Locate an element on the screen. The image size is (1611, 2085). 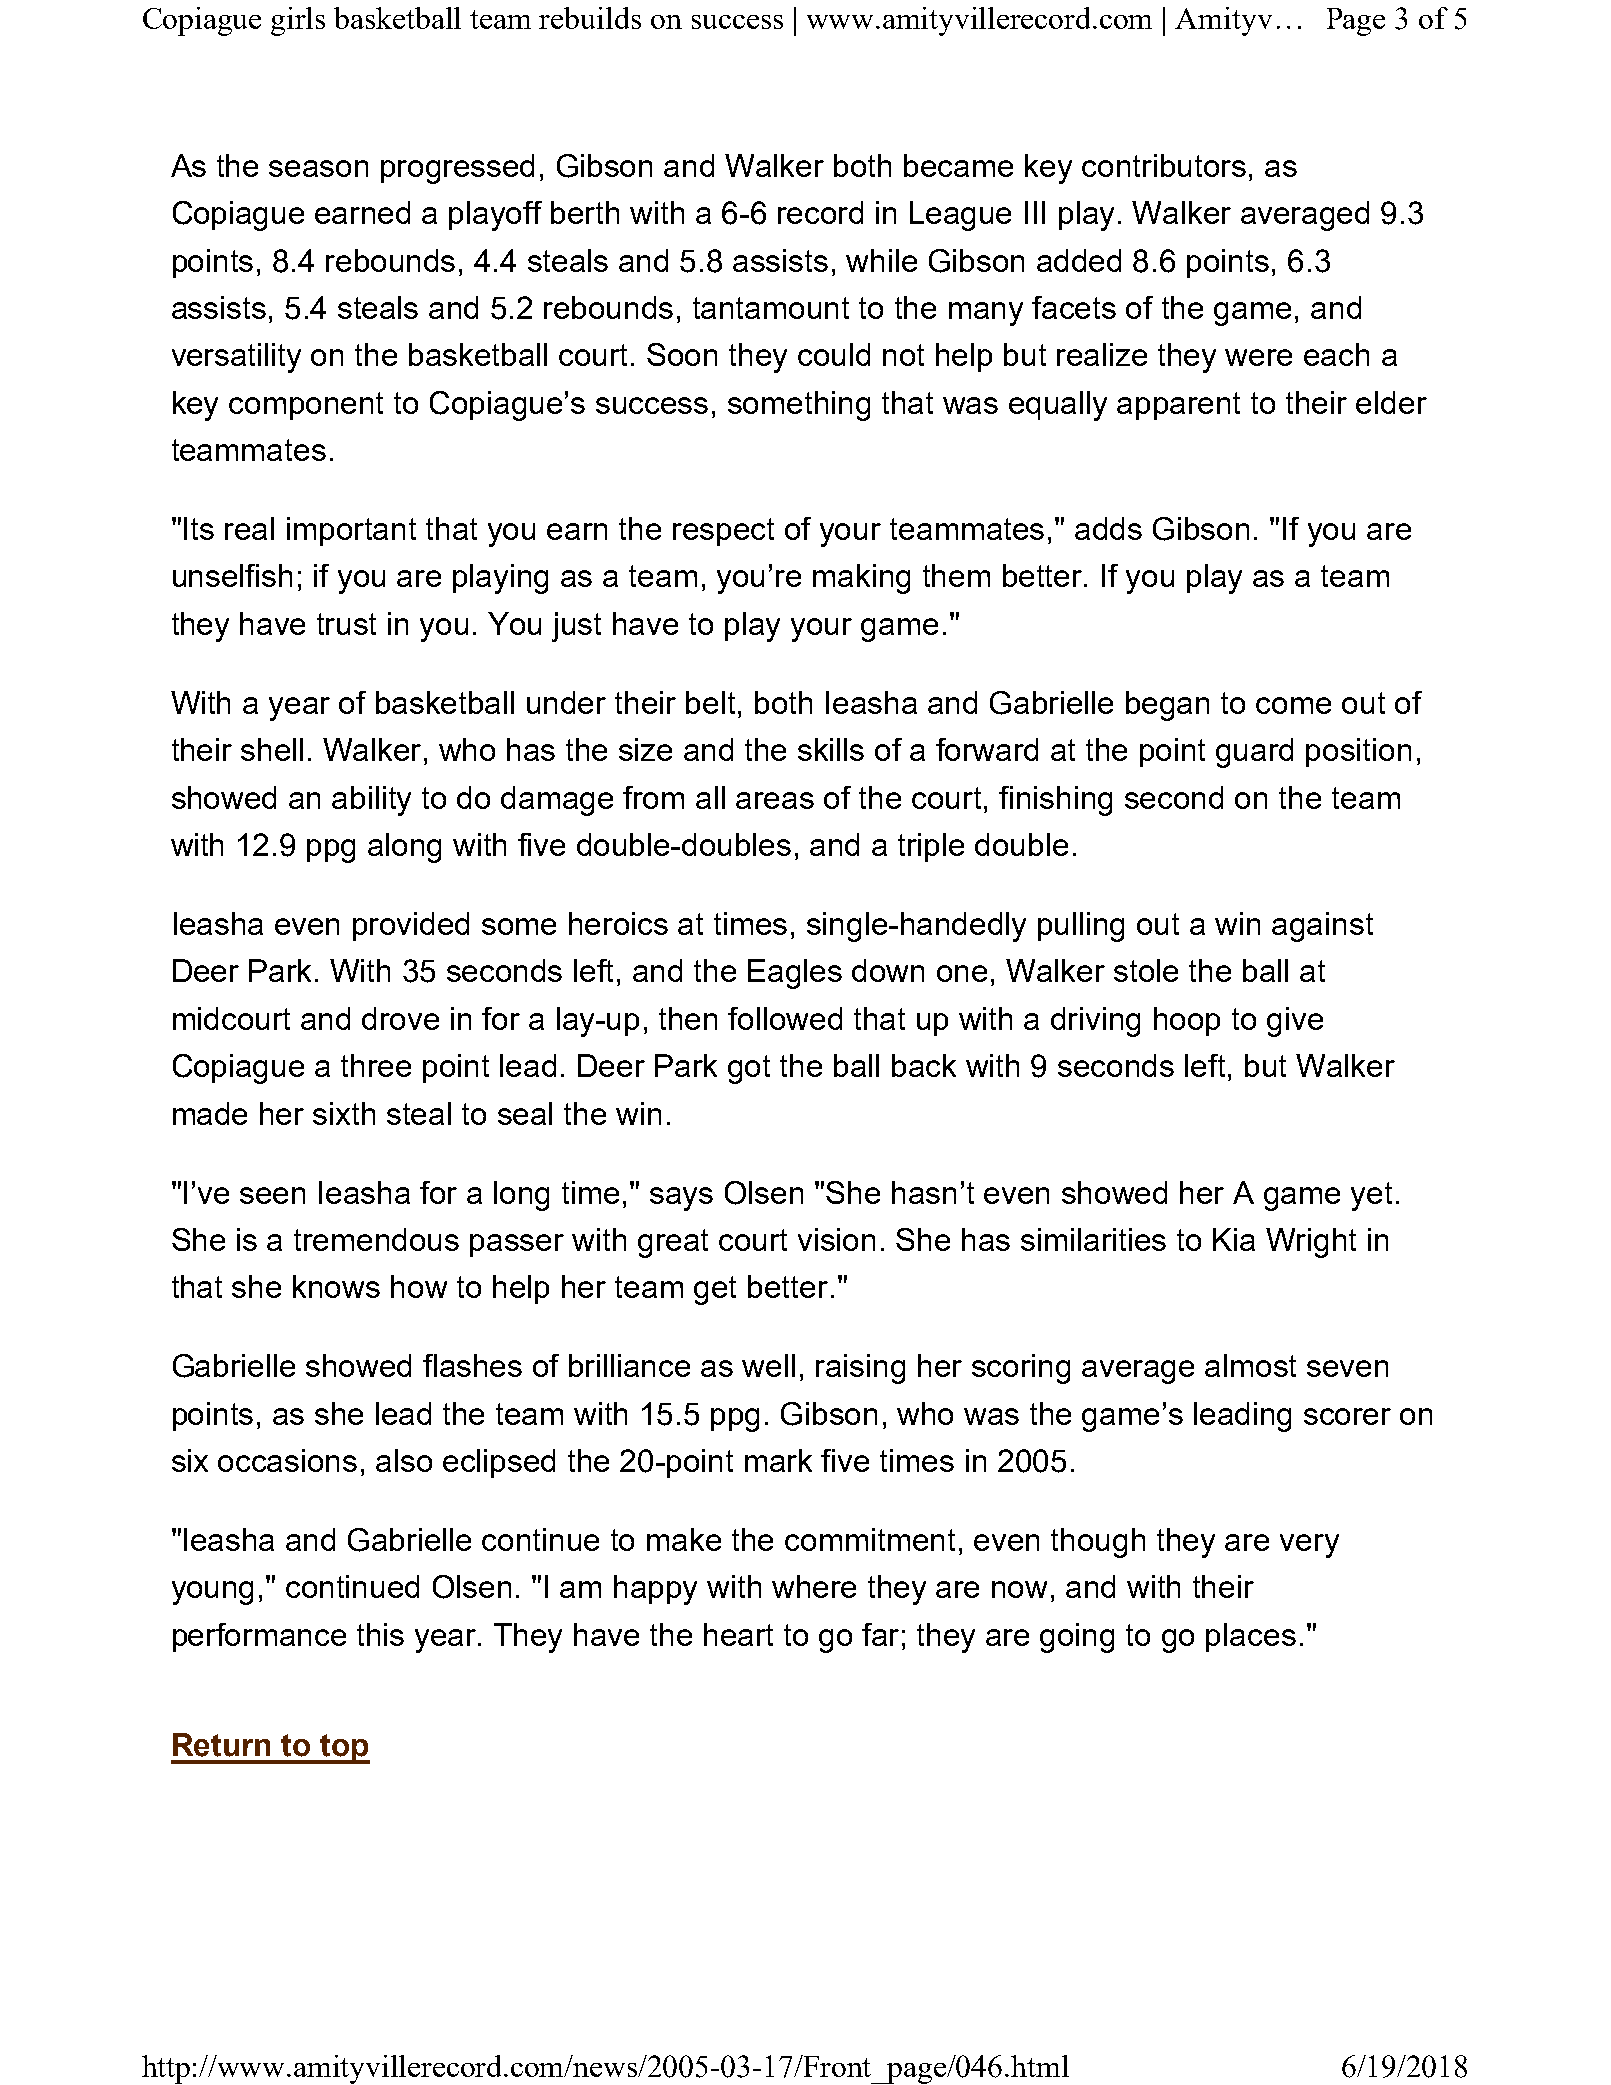
top is located at coordinates (344, 1749).
